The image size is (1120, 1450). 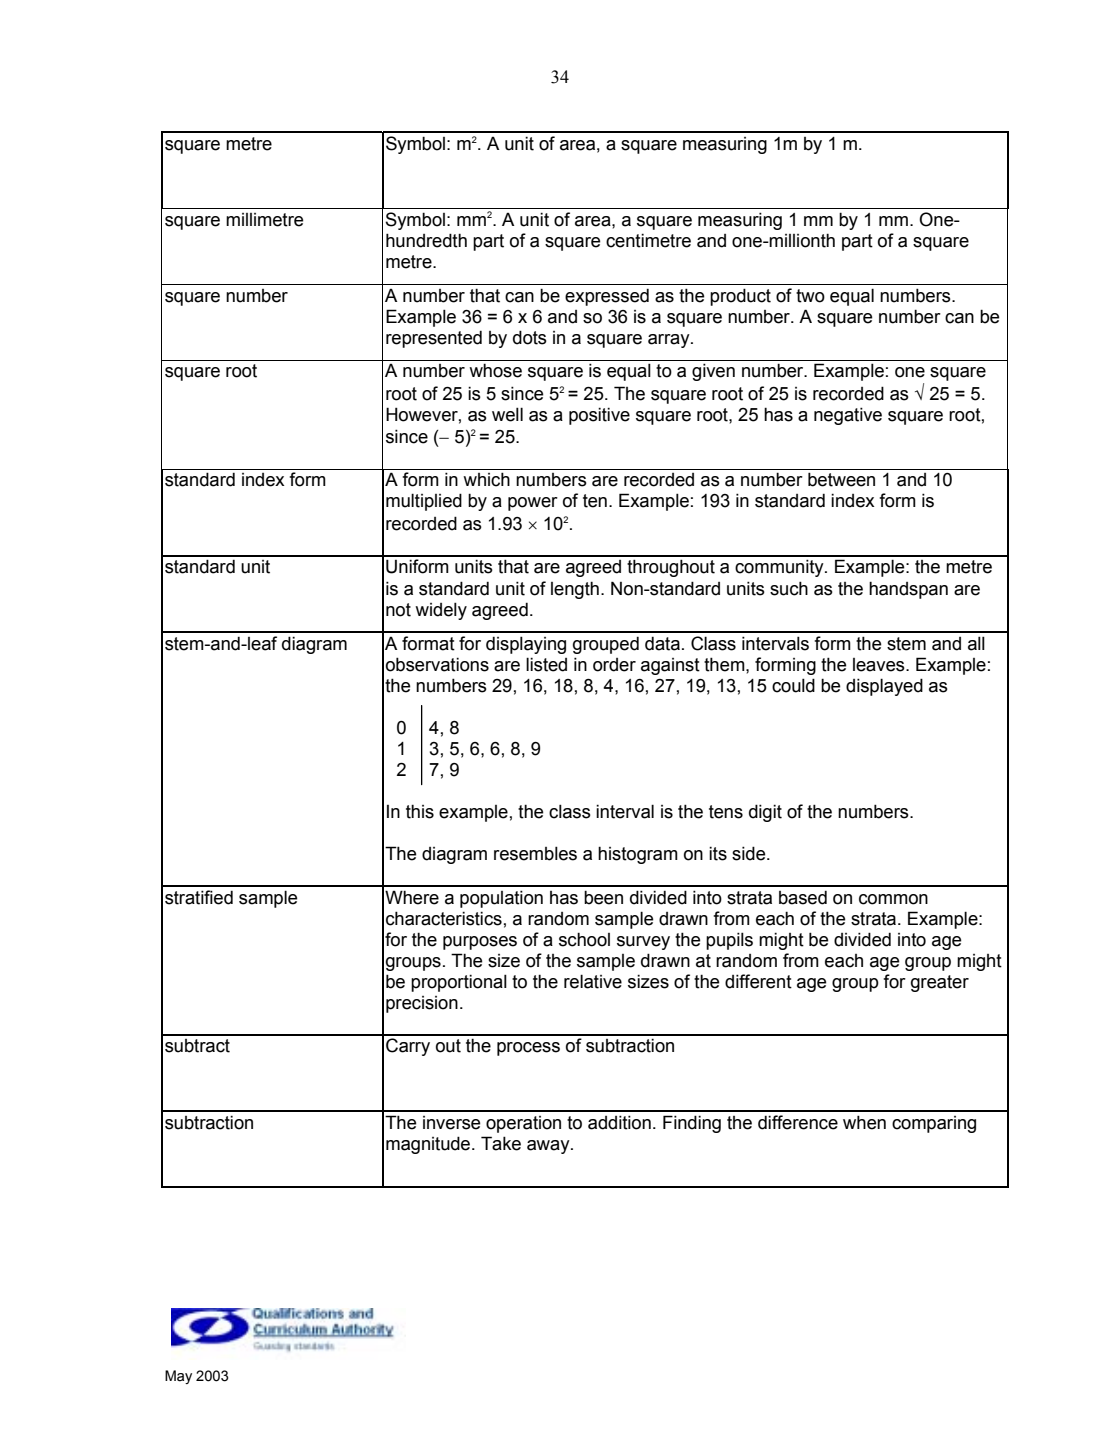 What do you see at coordinates (530, 337) in the image?
I see `dots` at bounding box center [530, 337].
